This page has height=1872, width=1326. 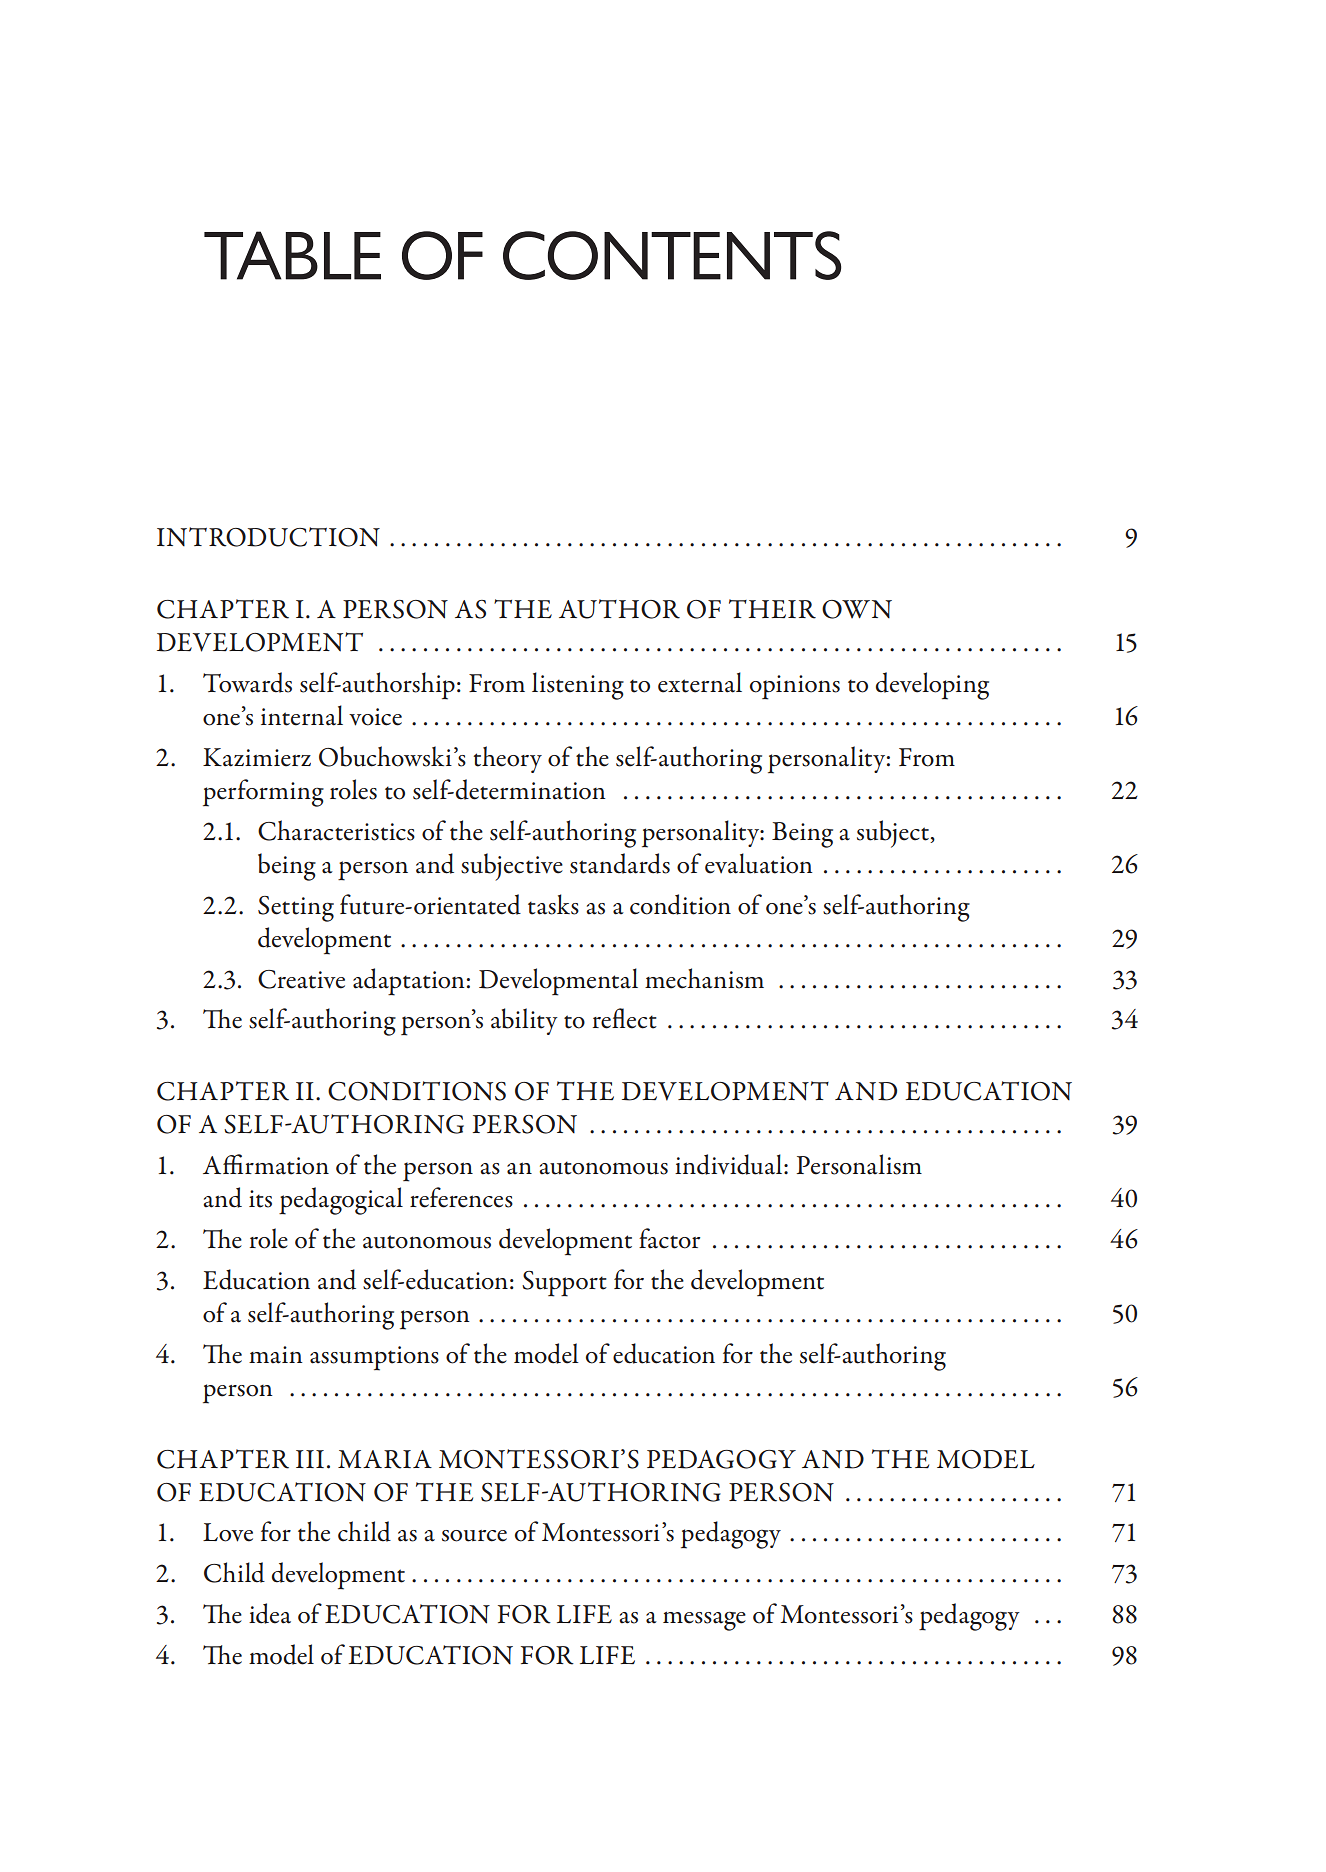 I want to click on evaluation, so click(x=759, y=863).
